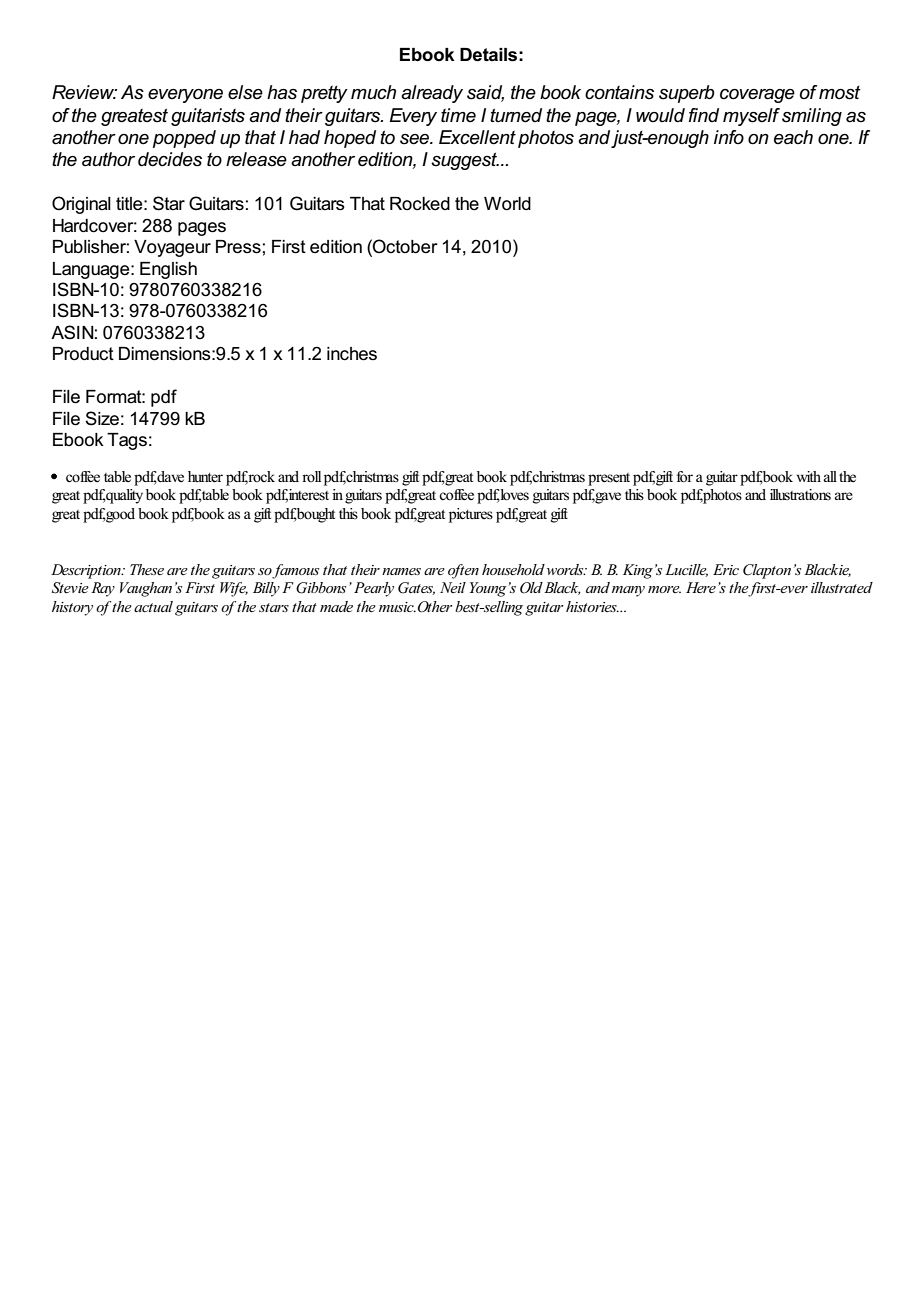  What do you see at coordinates (153, 606) in the screenshot?
I see `actual` at bounding box center [153, 606].
